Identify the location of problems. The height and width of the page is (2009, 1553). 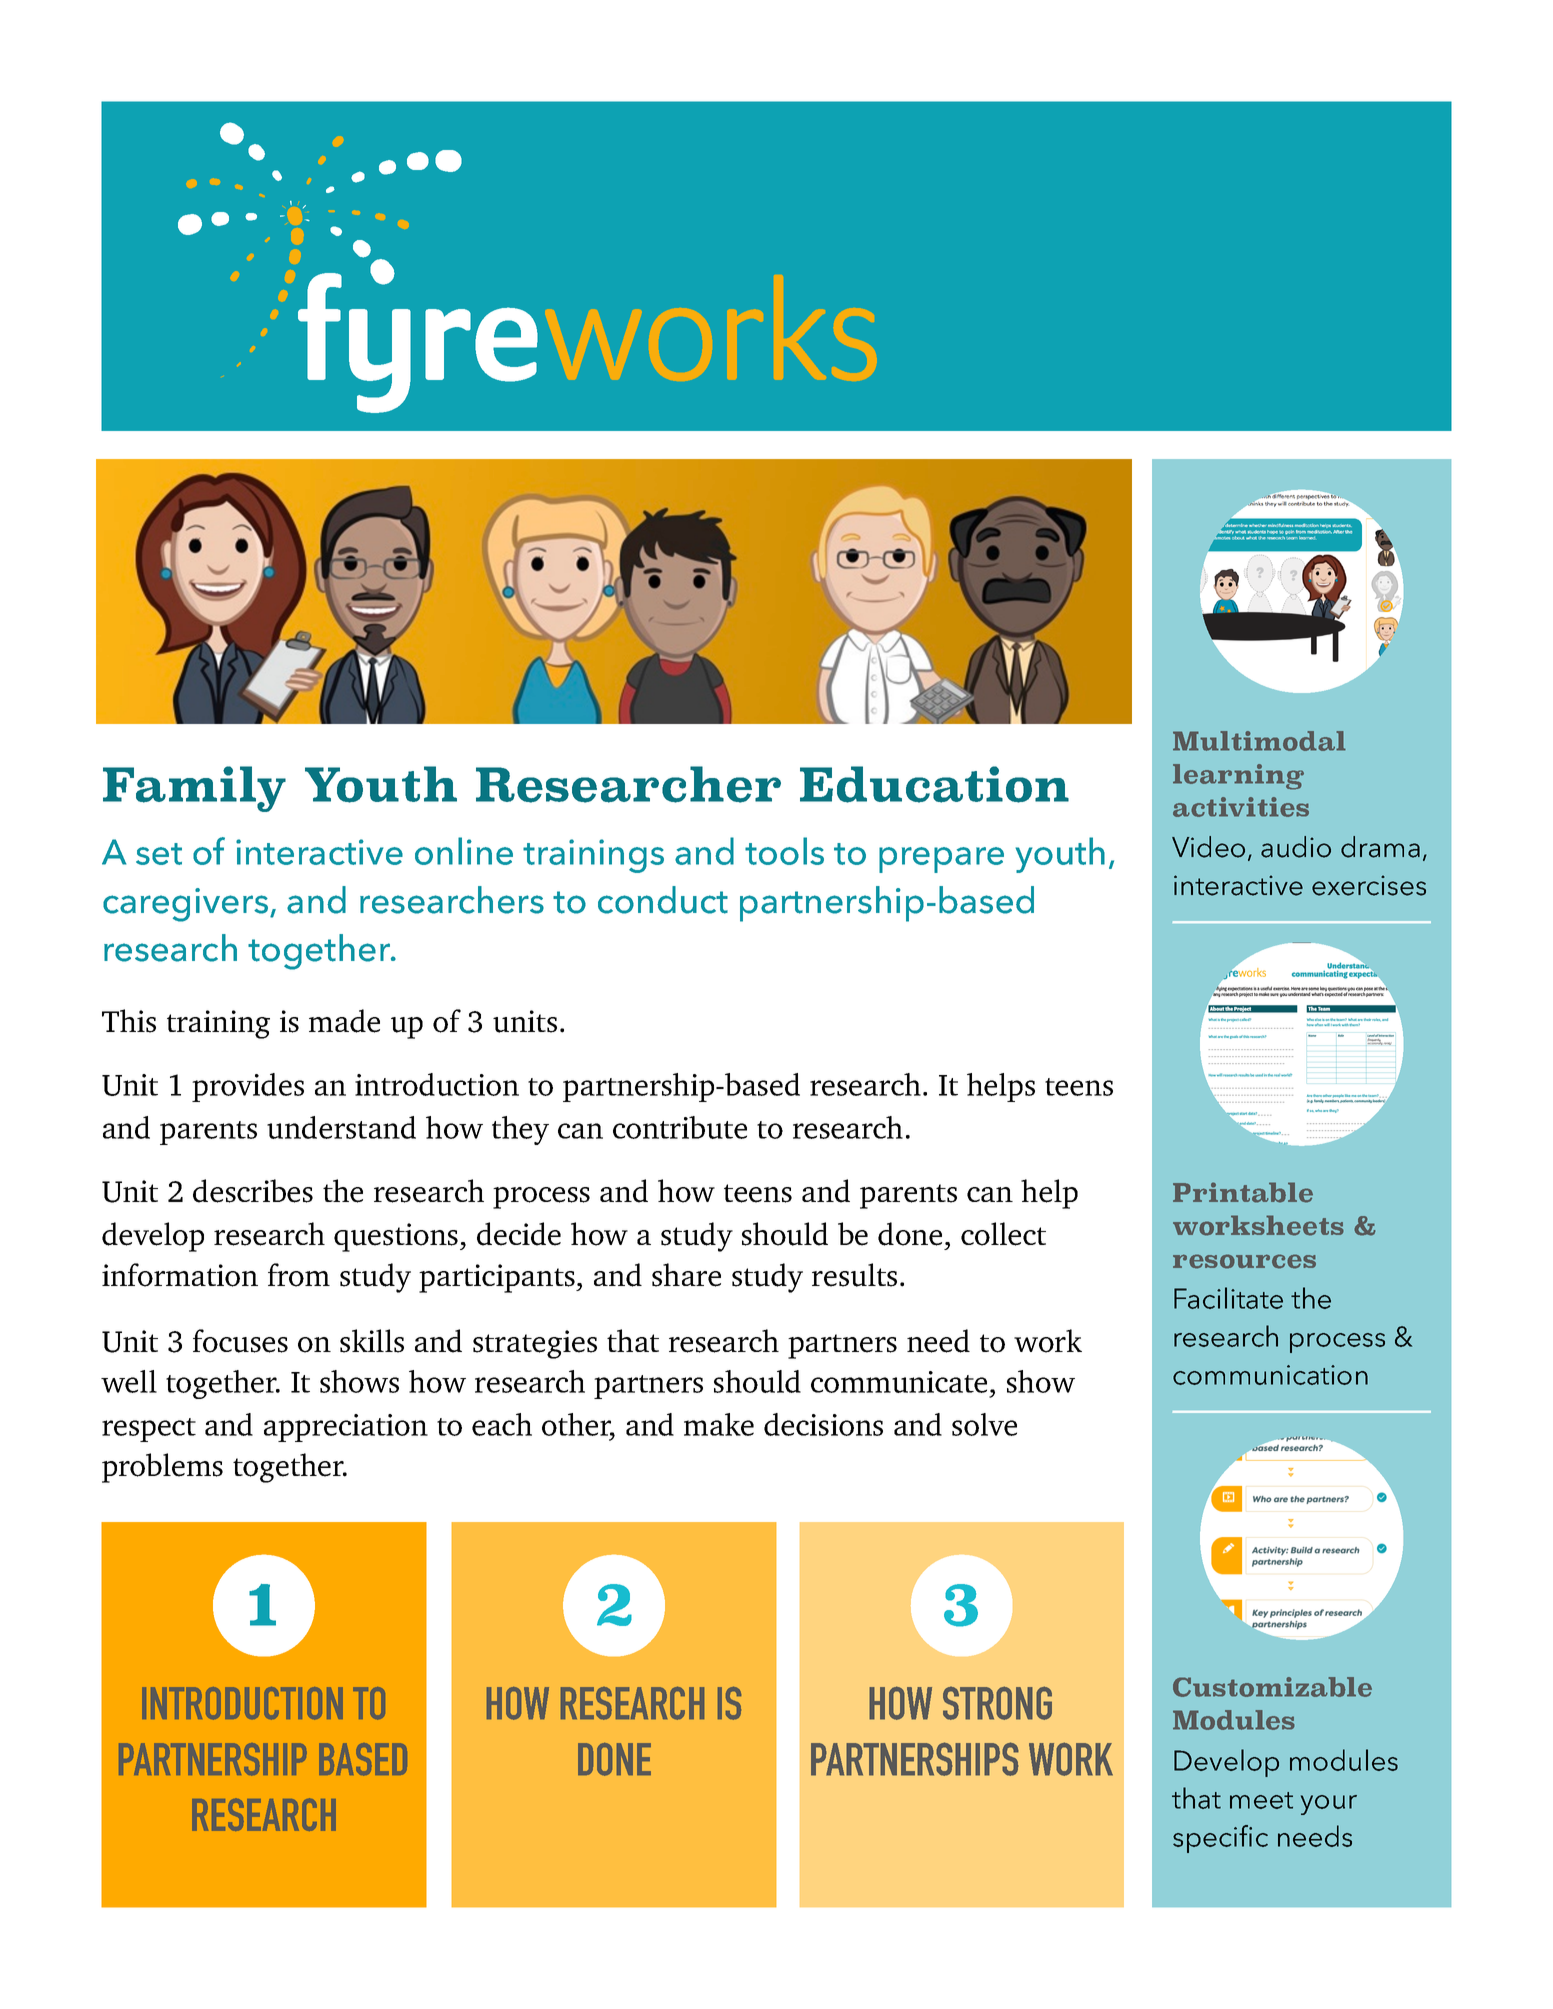
(162, 1468).
